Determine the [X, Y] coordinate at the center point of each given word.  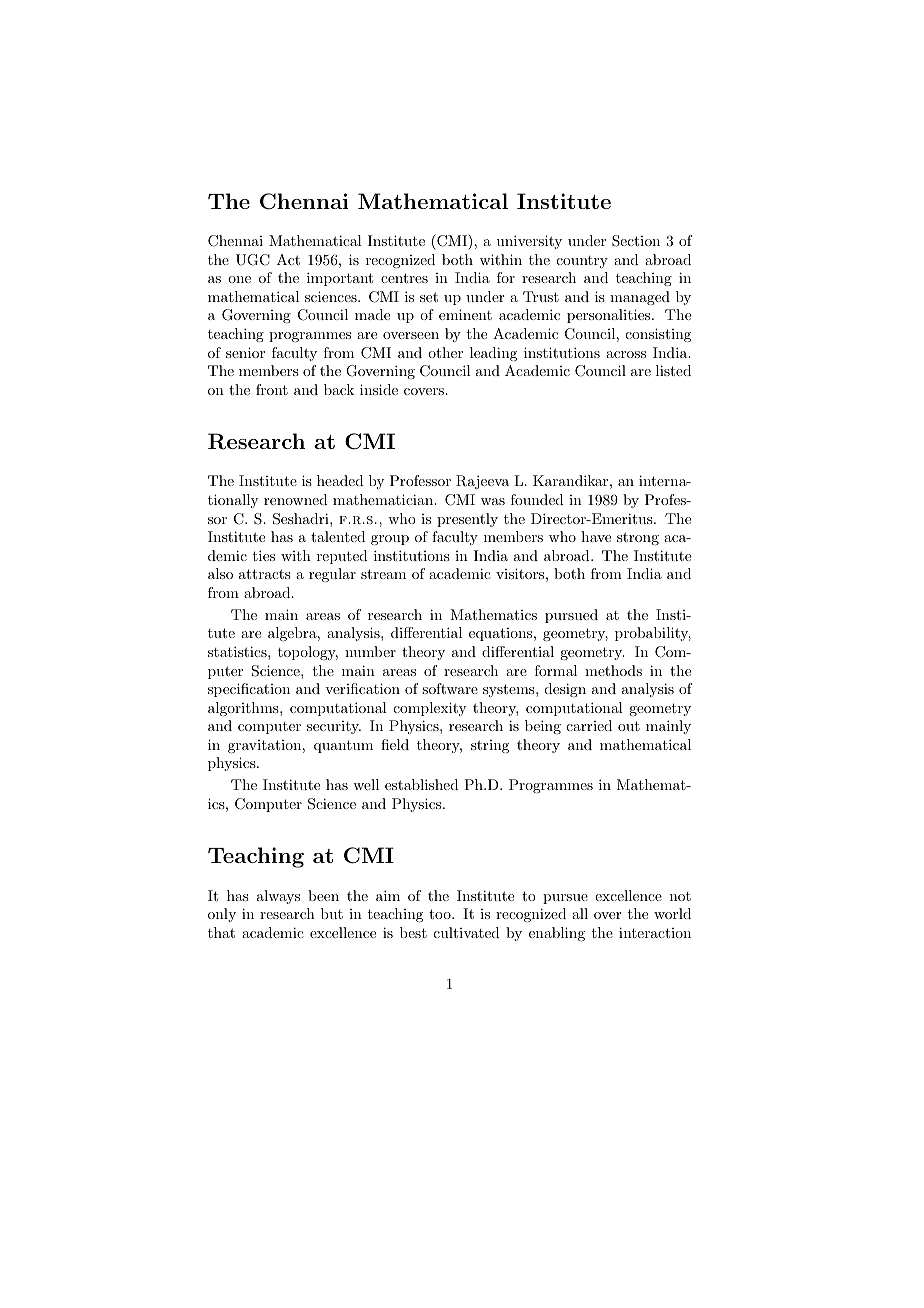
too [441, 914]
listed [673, 370]
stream [383, 574]
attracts [265, 574]
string [490, 746]
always [278, 897]
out [629, 726]
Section [636, 241]
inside [379, 389]
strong [638, 538]
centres [404, 278]
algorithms [244, 709]
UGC [253, 260]
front [272, 389]
